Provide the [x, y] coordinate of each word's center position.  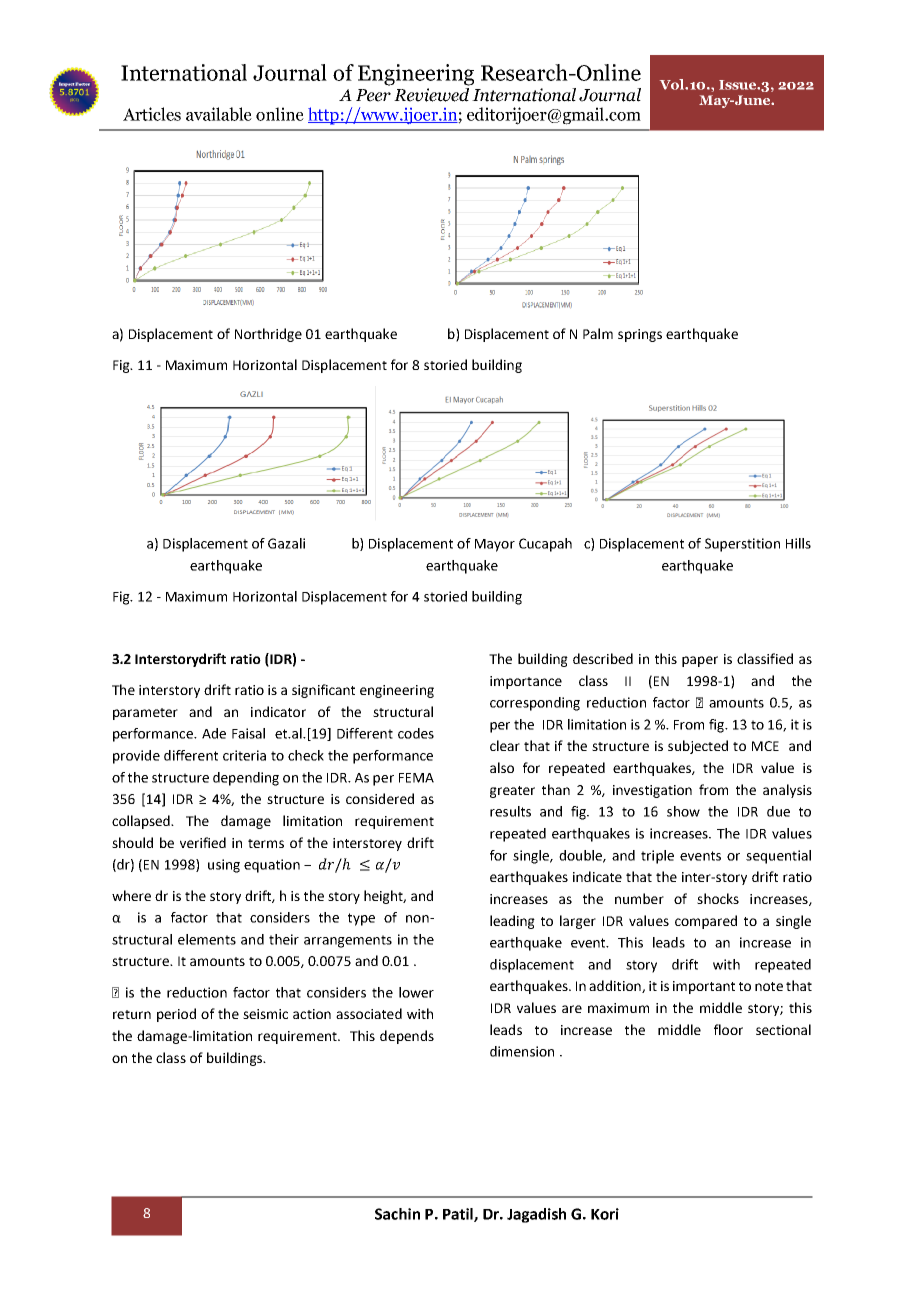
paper [700, 661]
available [219, 114]
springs [640, 335]
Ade [214, 733]
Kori [605, 1214]
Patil [459, 1215]
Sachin [397, 1214]
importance [526, 682]
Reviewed [431, 95]
